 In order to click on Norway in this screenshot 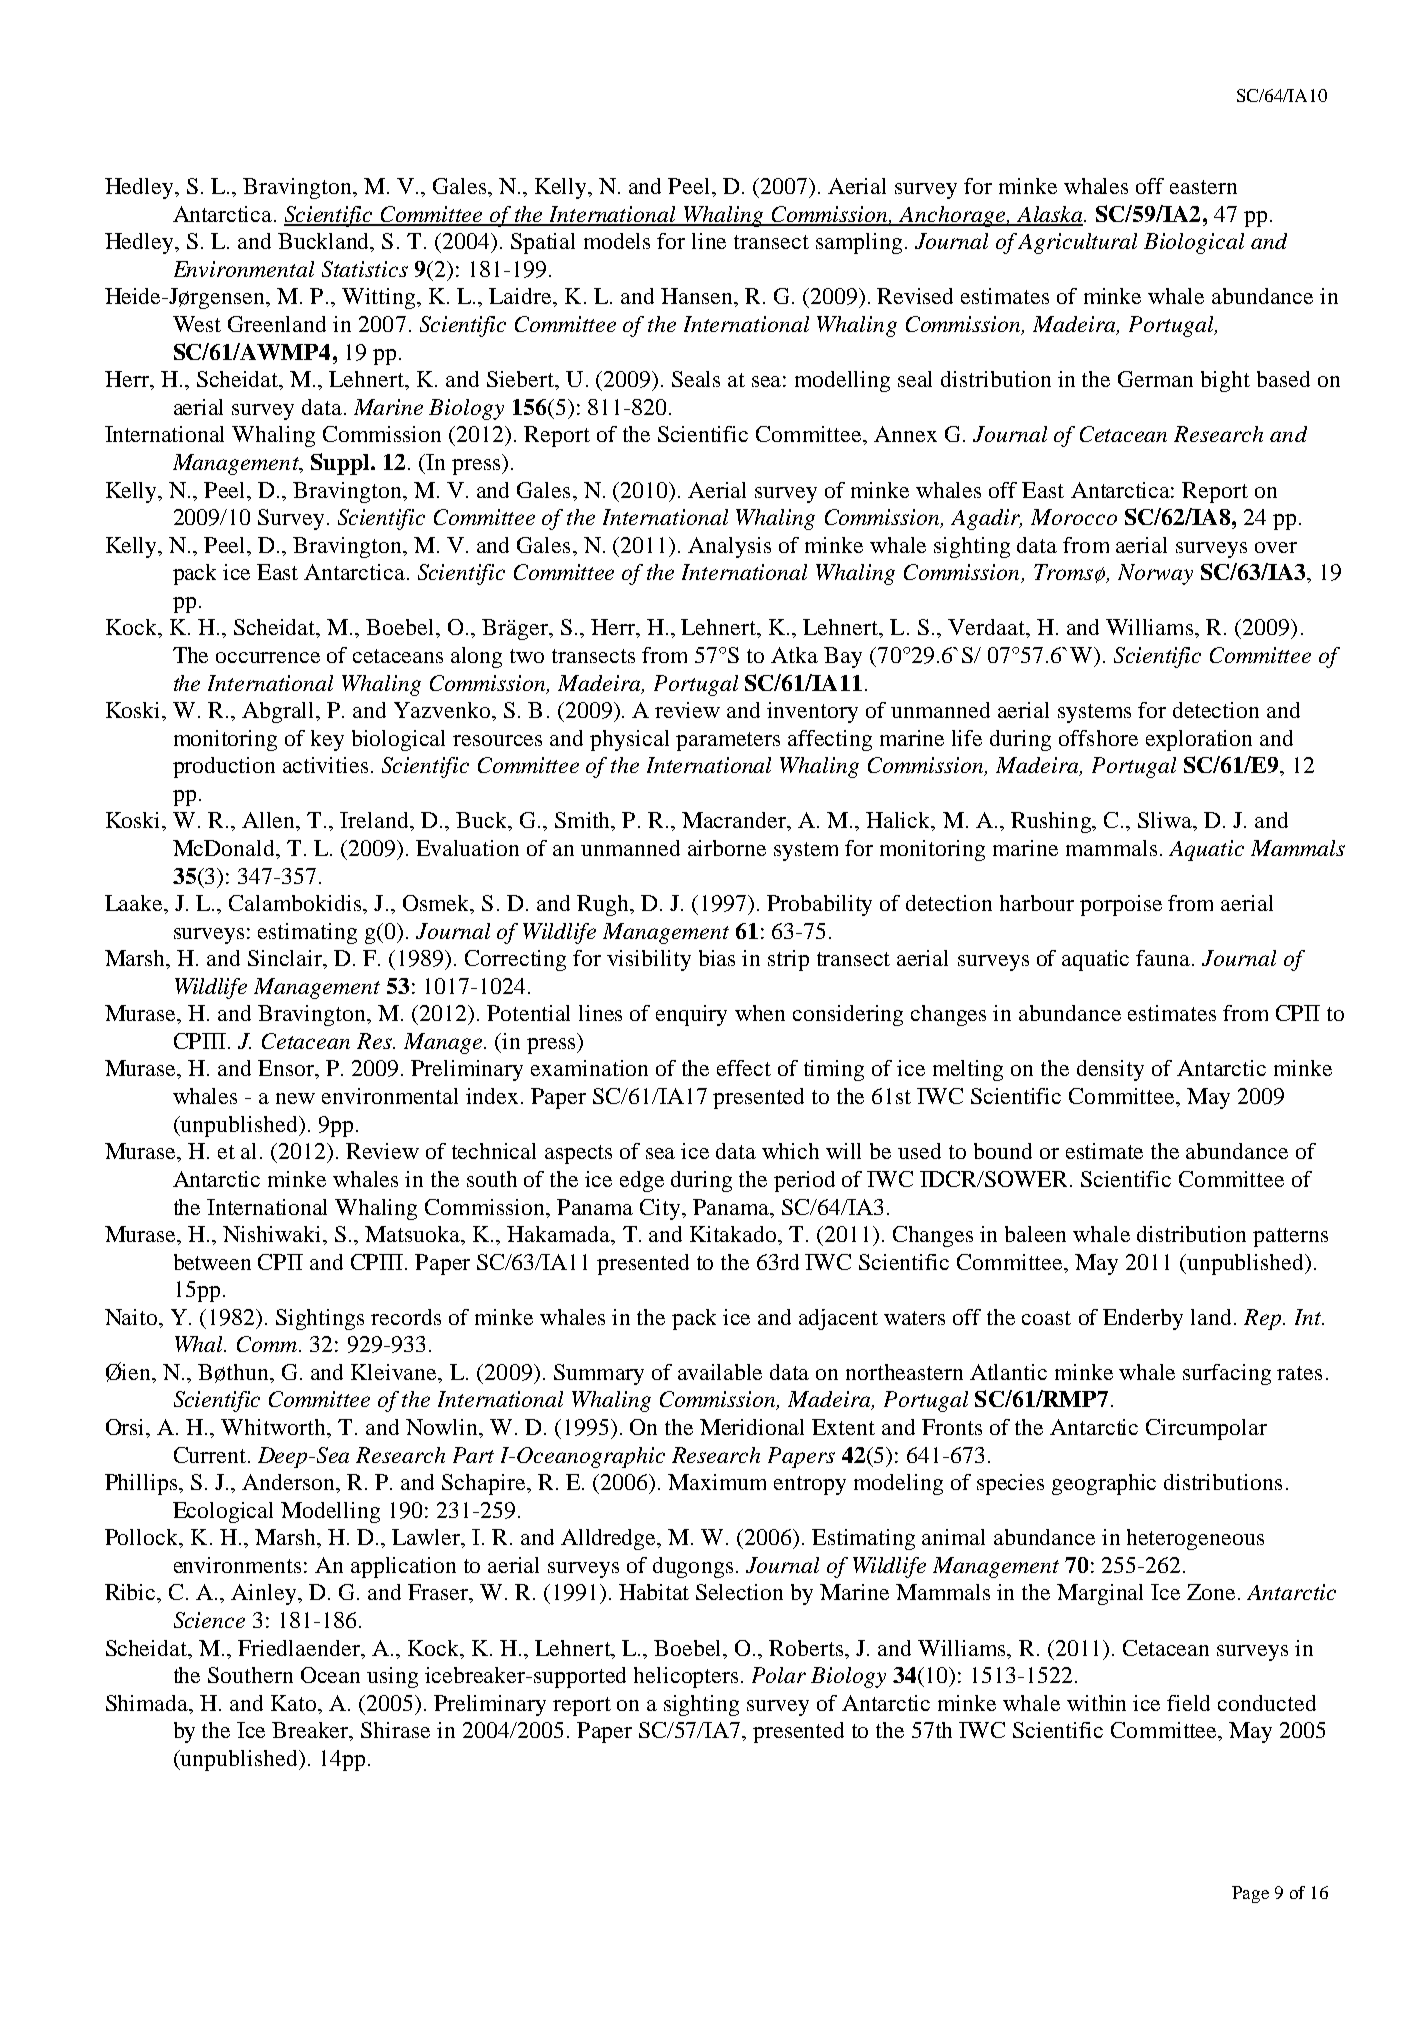, I will do `click(1155, 574)`.
